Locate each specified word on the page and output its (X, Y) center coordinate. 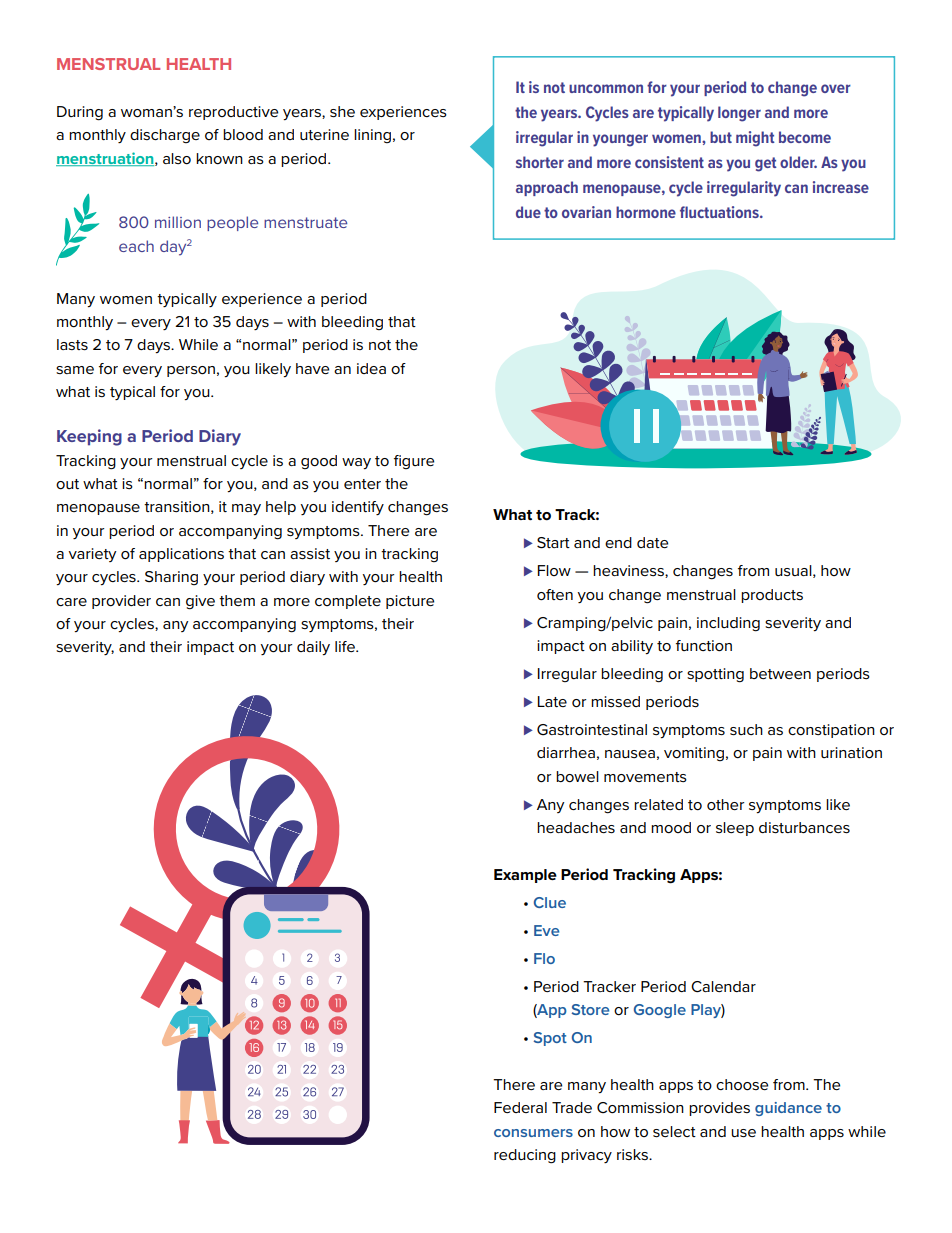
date (652, 542)
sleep (735, 829)
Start (553, 543)
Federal (520, 1107)
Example (525, 876)
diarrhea (566, 752)
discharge (165, 136)
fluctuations (720, 212)
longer (739, 114)
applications (181, 555)
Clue (550, 902)
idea (371, 368)
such (746, 730)
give (200, 602)
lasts (72, 345)
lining (372, 136)
